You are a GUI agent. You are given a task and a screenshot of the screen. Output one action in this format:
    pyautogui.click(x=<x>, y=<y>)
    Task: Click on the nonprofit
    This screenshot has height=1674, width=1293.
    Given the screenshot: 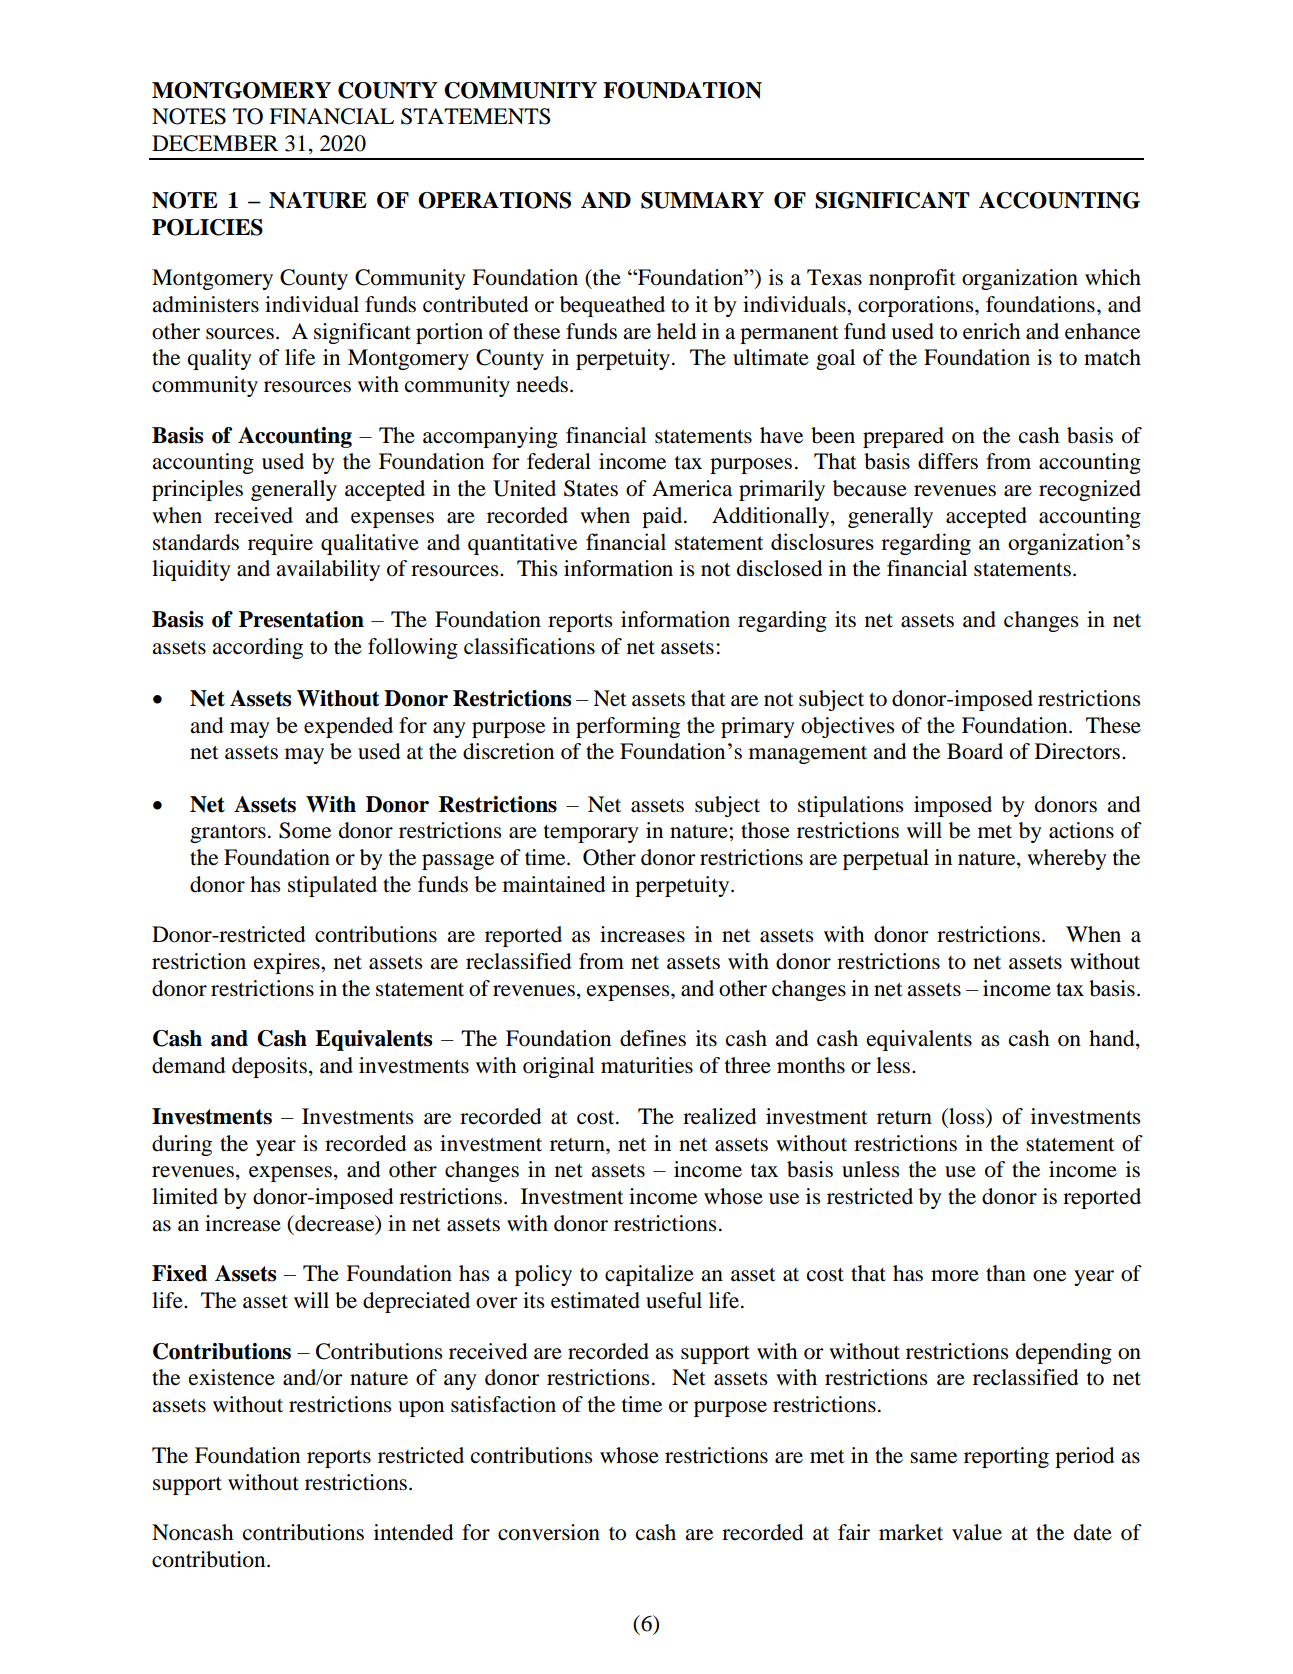 What is the action you would take?
    pyautogui.click(x=912, y=279)
